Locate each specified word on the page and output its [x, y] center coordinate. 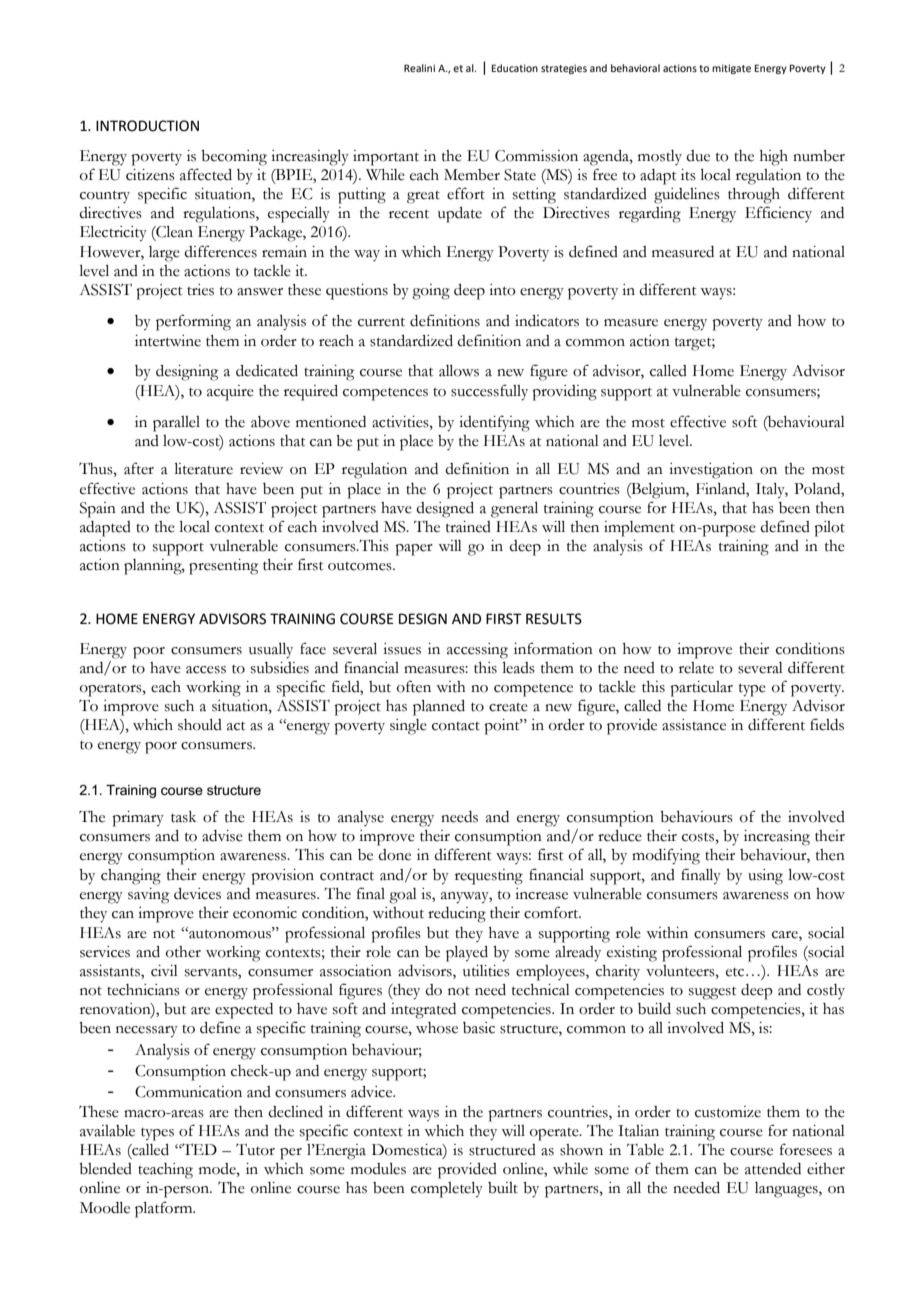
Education [515, 68]
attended [773, 1169]
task [183, 817]
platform [165, 1209]
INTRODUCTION [147, 126]
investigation [711, 471]
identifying [494, 423]
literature [204, 469]
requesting [489, 877]
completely [447, 1190]
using [765, 877]
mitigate [731, 69]
